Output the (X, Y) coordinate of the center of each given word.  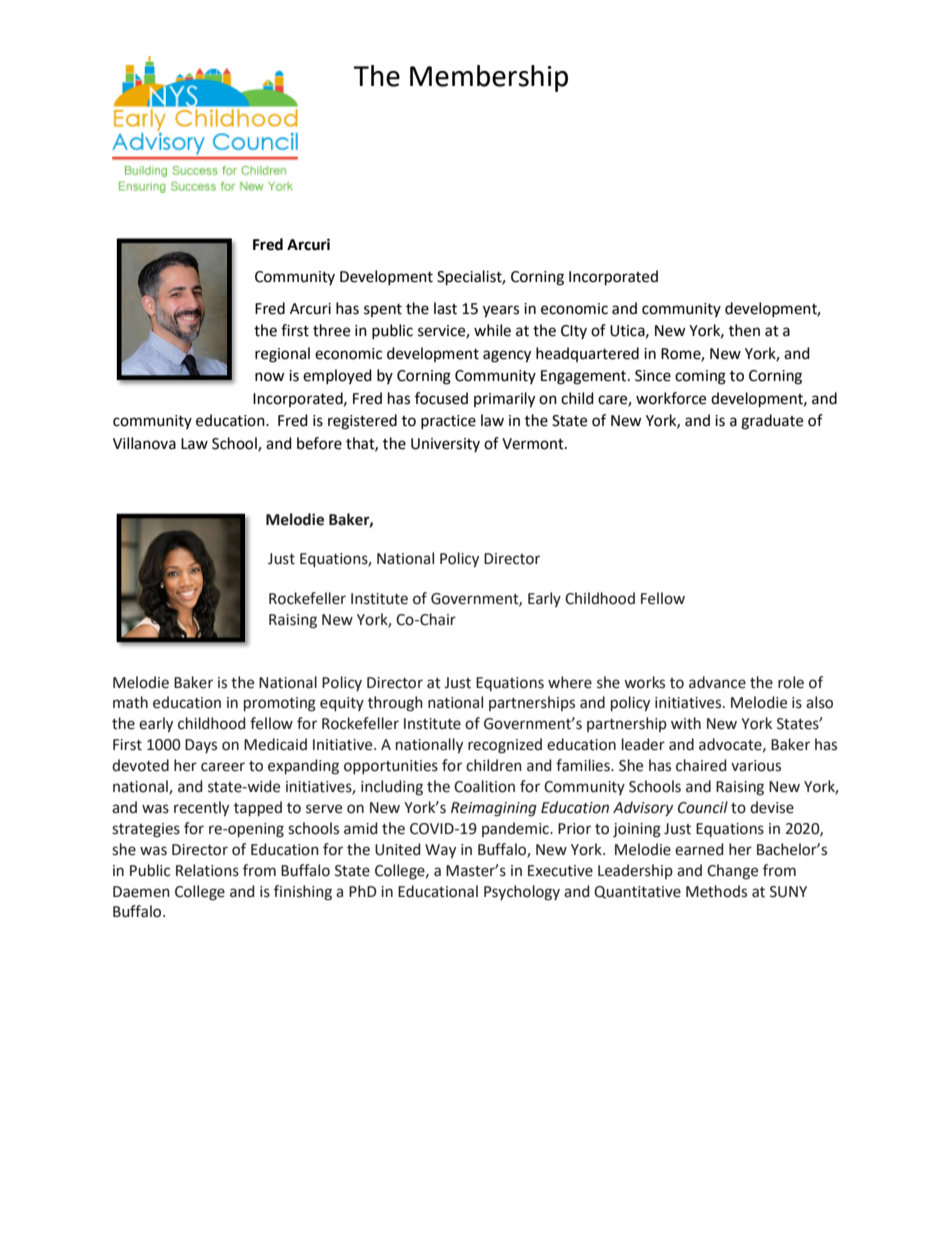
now (270, 377)
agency (507, 356)
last (445, 308)
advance (717, 682)
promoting (280, 704)
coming (700, 377)
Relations (207, 870)
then (744, 330)
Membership (489, 78)
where (570, 682)
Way (440, 851)
